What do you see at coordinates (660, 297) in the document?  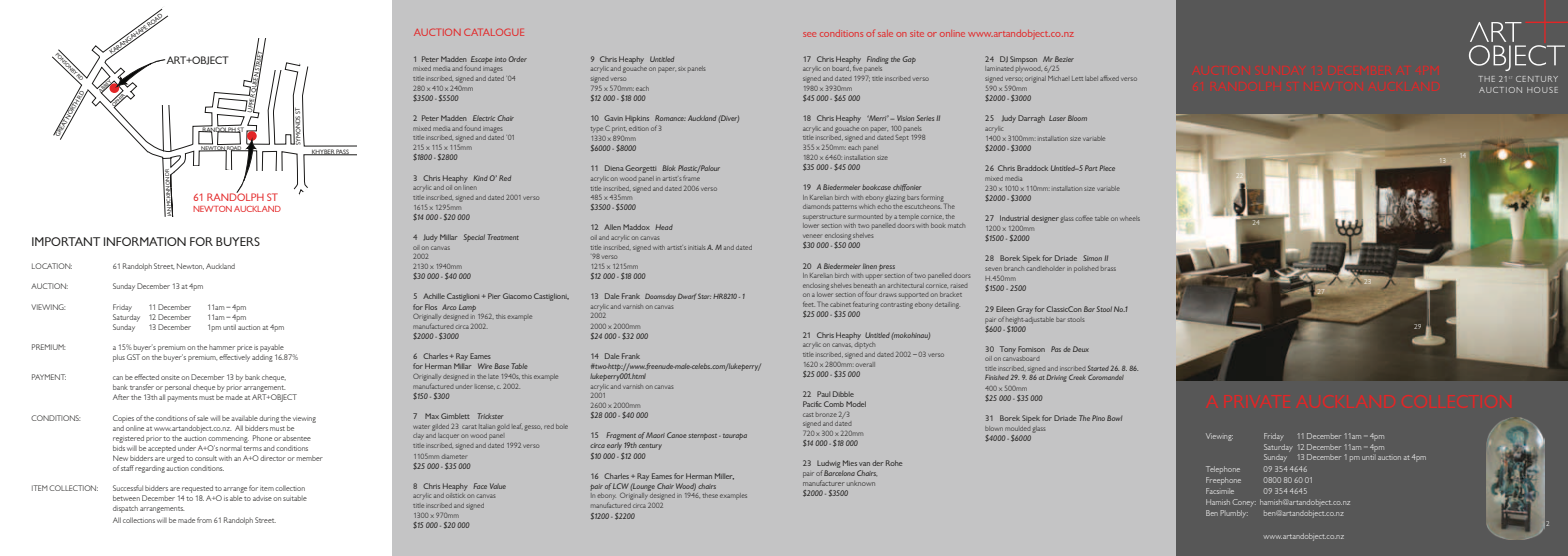 I see `Doomsday` at bounding box center [660, 297].
